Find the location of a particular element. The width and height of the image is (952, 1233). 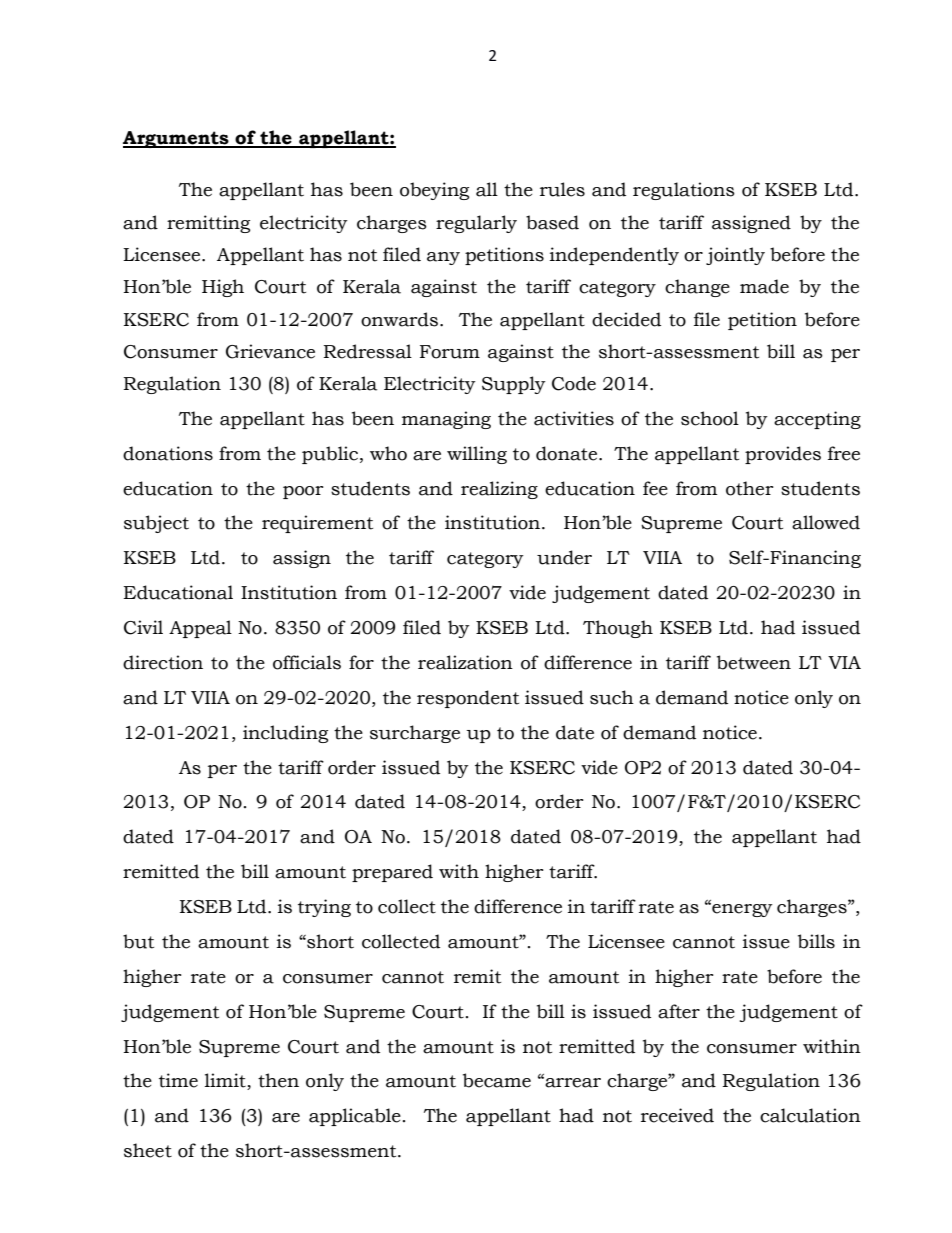

donations is located at coordinates (168, 453).
